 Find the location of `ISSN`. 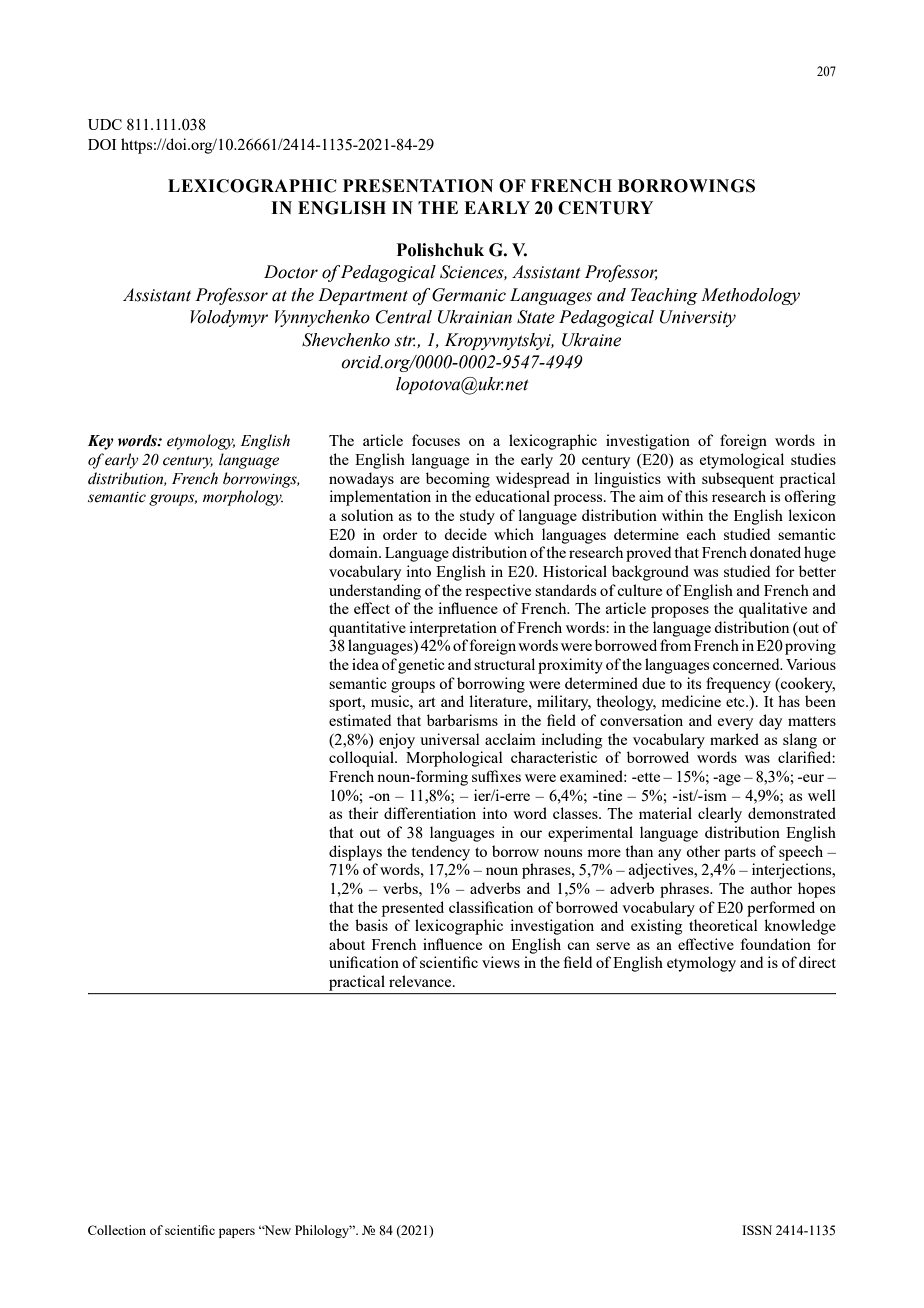

ISSN is located at coordinates (757, 1230).
